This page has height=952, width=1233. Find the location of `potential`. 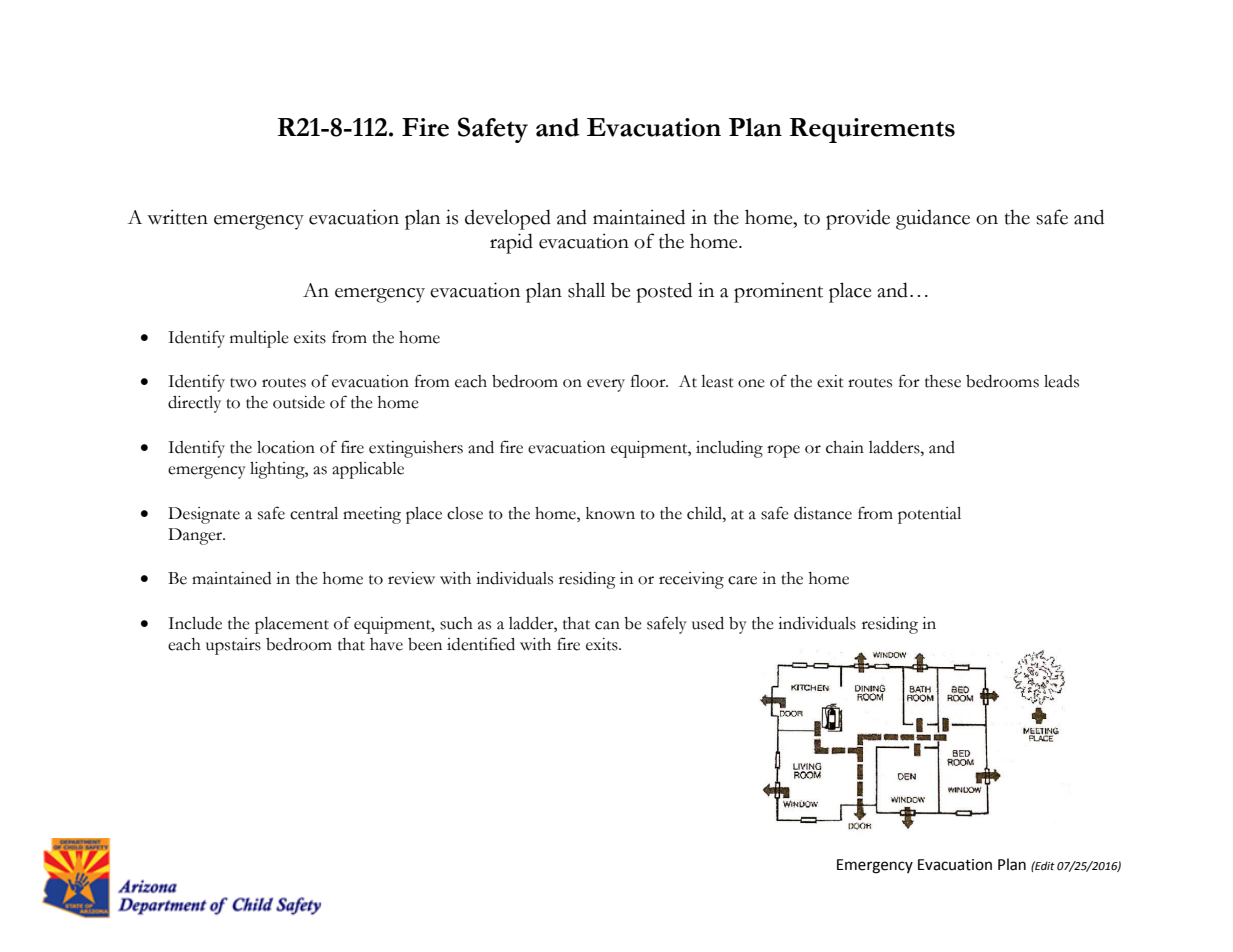

potential is located at coordinates (929, 515).
